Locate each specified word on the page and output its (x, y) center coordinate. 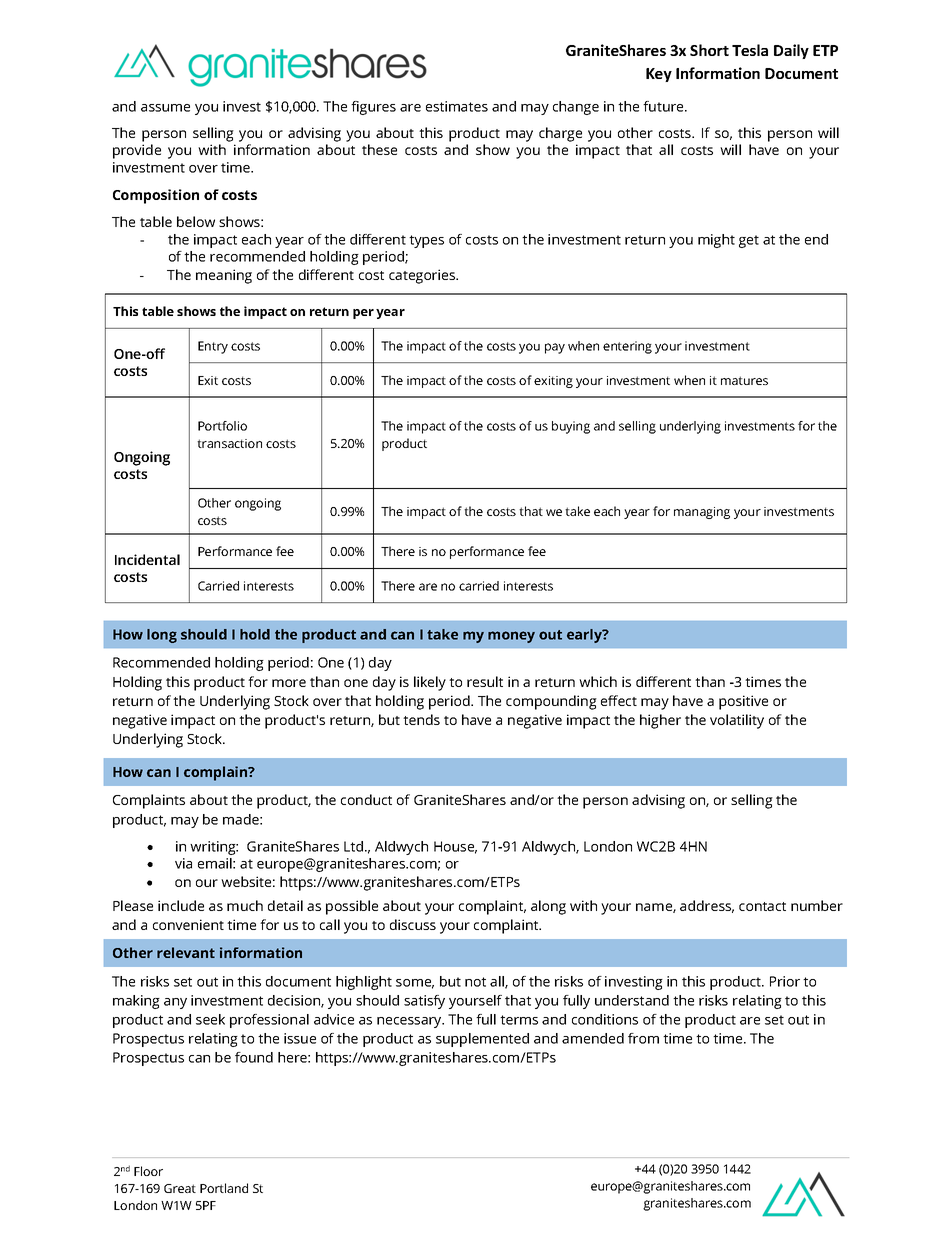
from (643, 1038)
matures (744, 380)
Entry (213, 347)
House (455, 847)
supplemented (482, 1040)
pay (555, 348)
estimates (457, 106)
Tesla (750, 50)
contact (762, 906)
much (245, 905)
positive (743, 702)
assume (165, 108)
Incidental (147, 559)
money (511, 637)
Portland (224, 1188)
